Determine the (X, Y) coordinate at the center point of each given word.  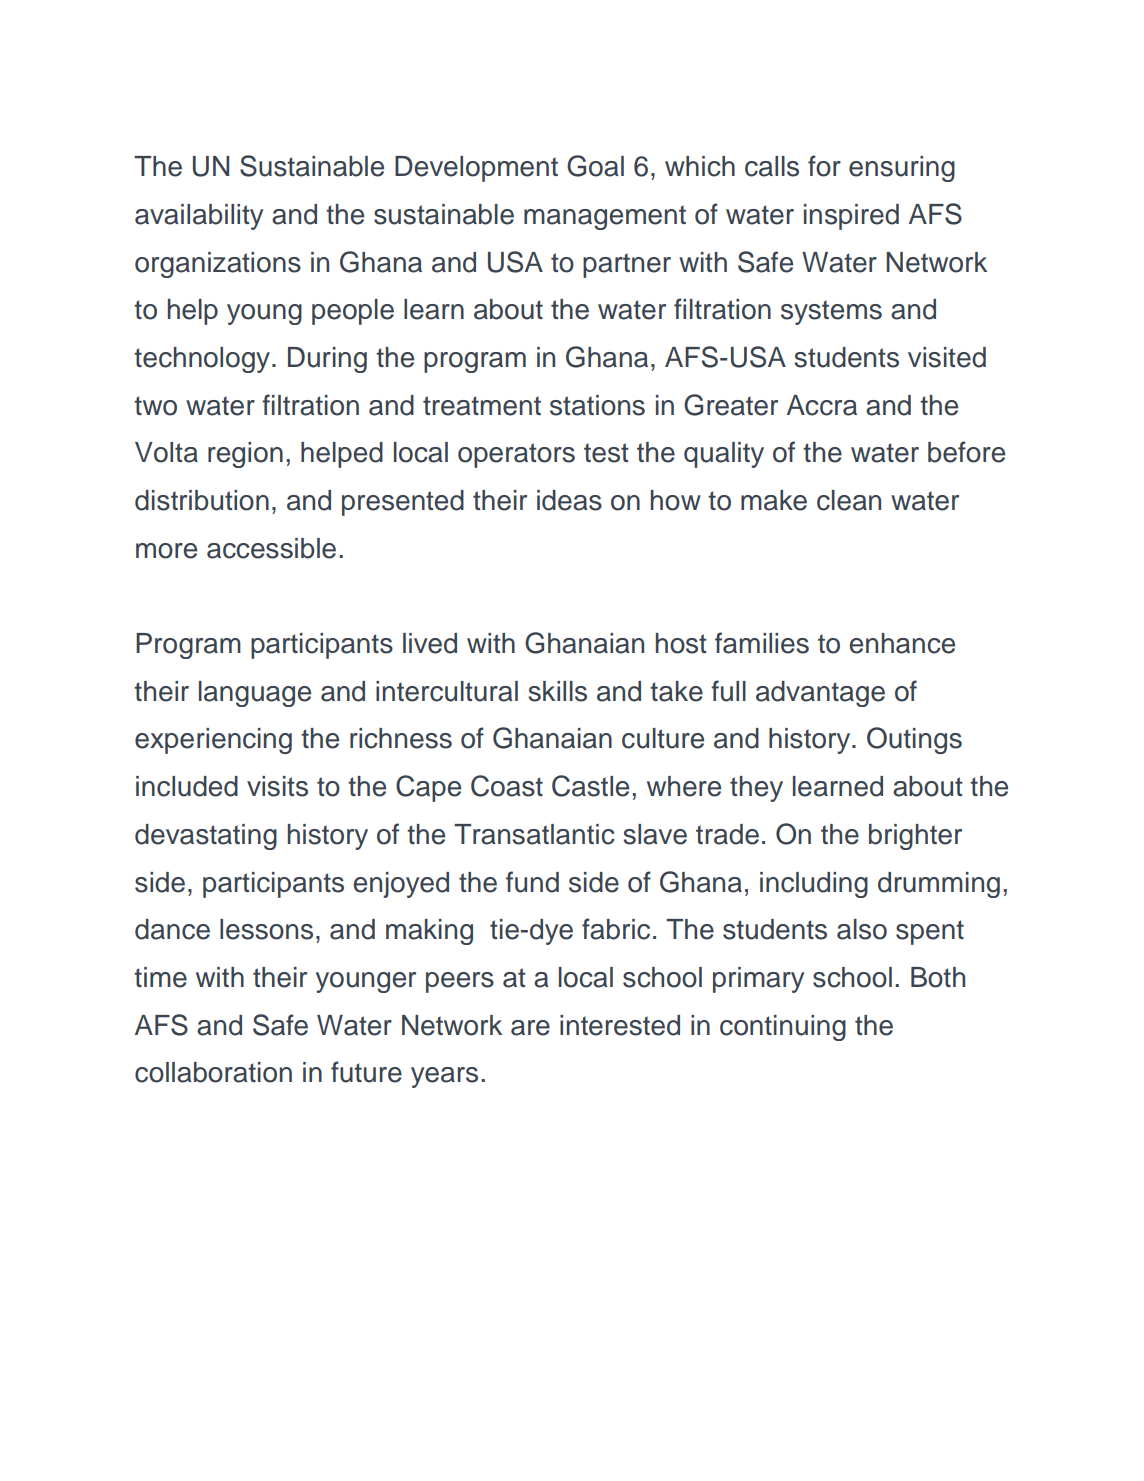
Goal (595, 166)
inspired (851, 217)
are (530, 1028)
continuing (783, 1028)
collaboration (213, 1072)
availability (199, 217)
